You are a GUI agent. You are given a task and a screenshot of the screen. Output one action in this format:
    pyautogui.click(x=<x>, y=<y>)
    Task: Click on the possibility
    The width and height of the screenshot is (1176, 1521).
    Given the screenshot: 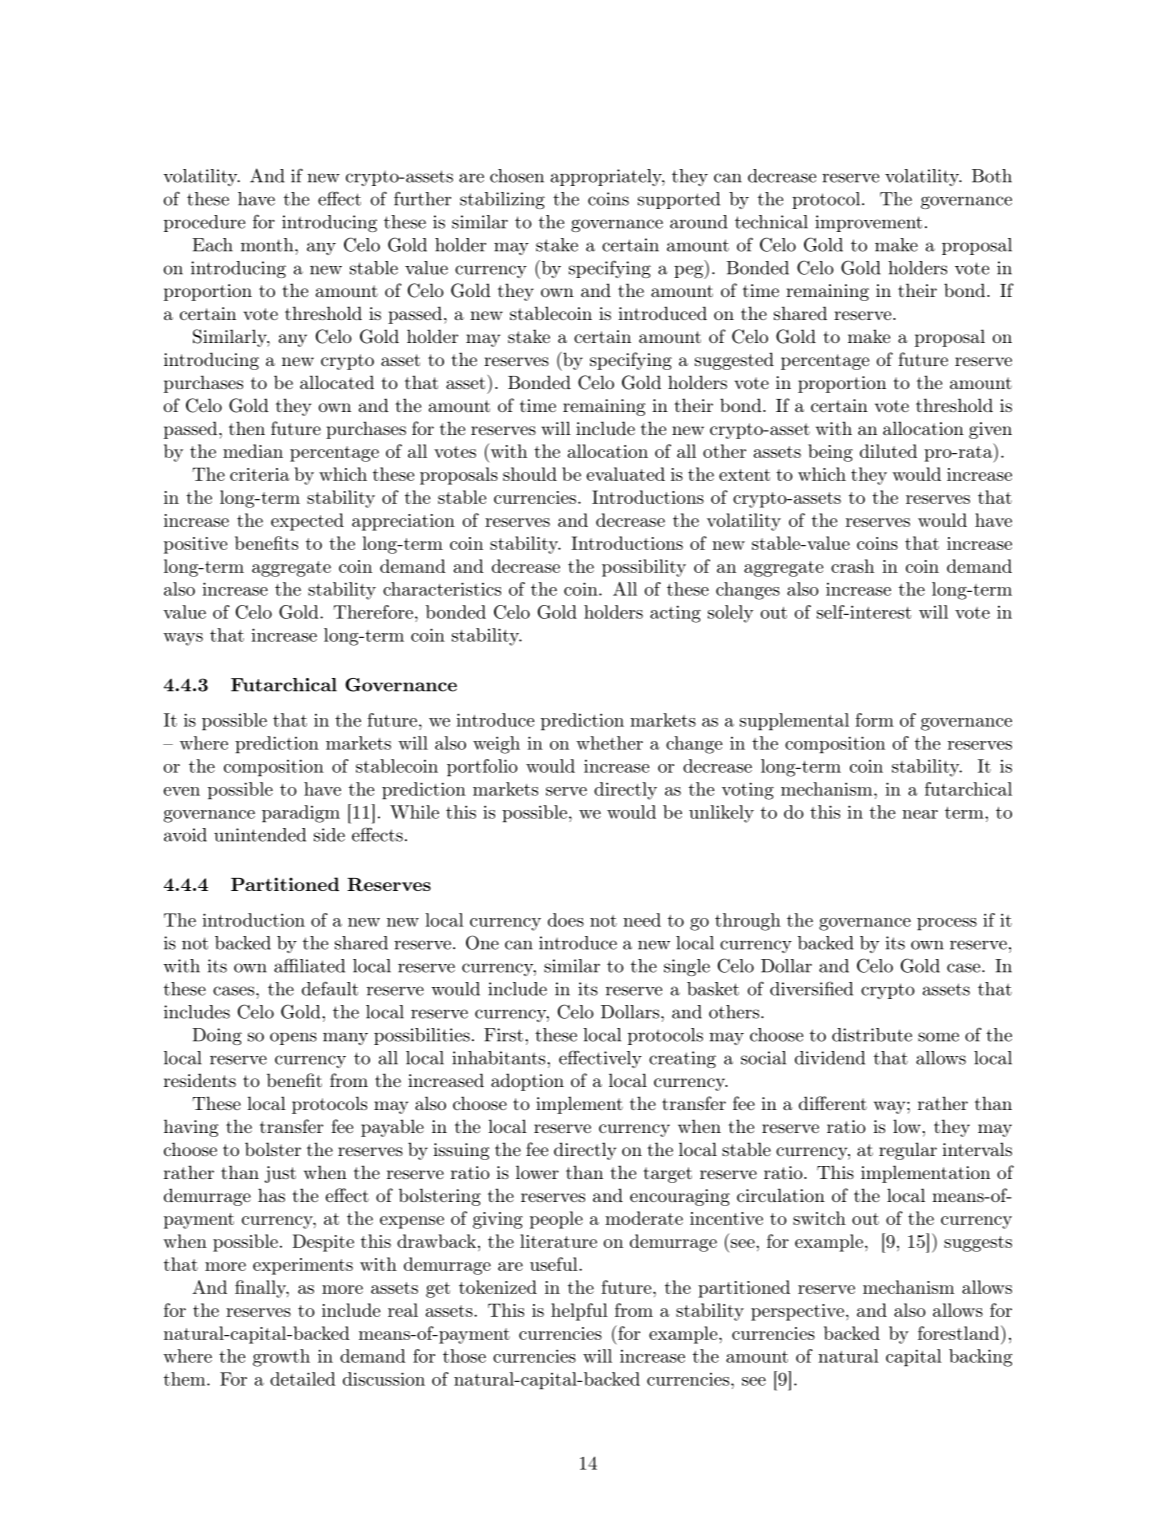 What is the action you would take?
    pyautogui.click(x=644, y=568)
